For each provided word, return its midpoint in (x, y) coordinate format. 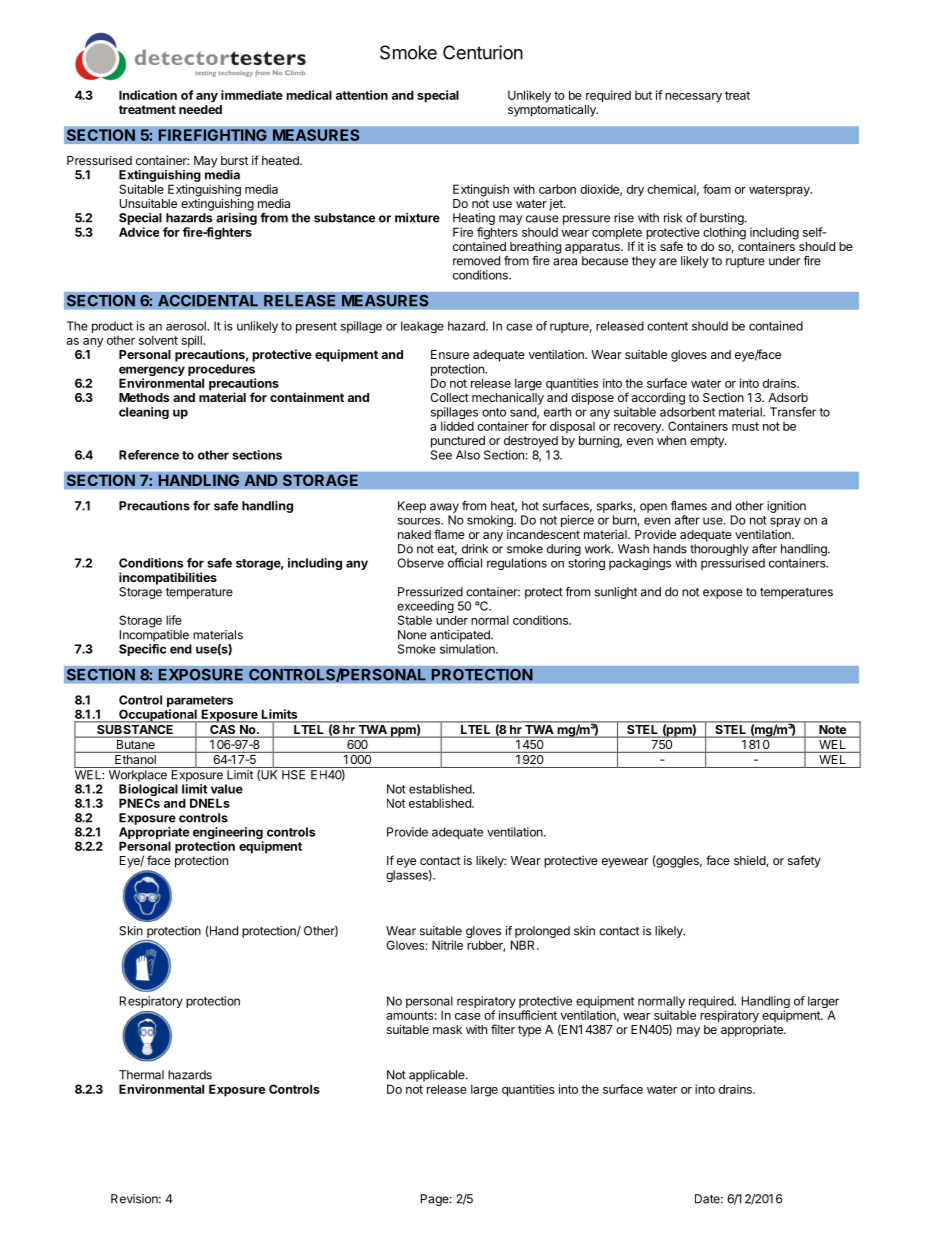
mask (447, 1029)
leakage (422, 327)
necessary (693, 98)
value (227, 789)
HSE (293, 775)
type (529, 1031)
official (465, 563)
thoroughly (719, 550)
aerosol (187, 326)
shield (750, 861)
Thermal (141, 1075)
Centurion (483, 52)
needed (200, 109)
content (667, 326)
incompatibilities (168, 578)
